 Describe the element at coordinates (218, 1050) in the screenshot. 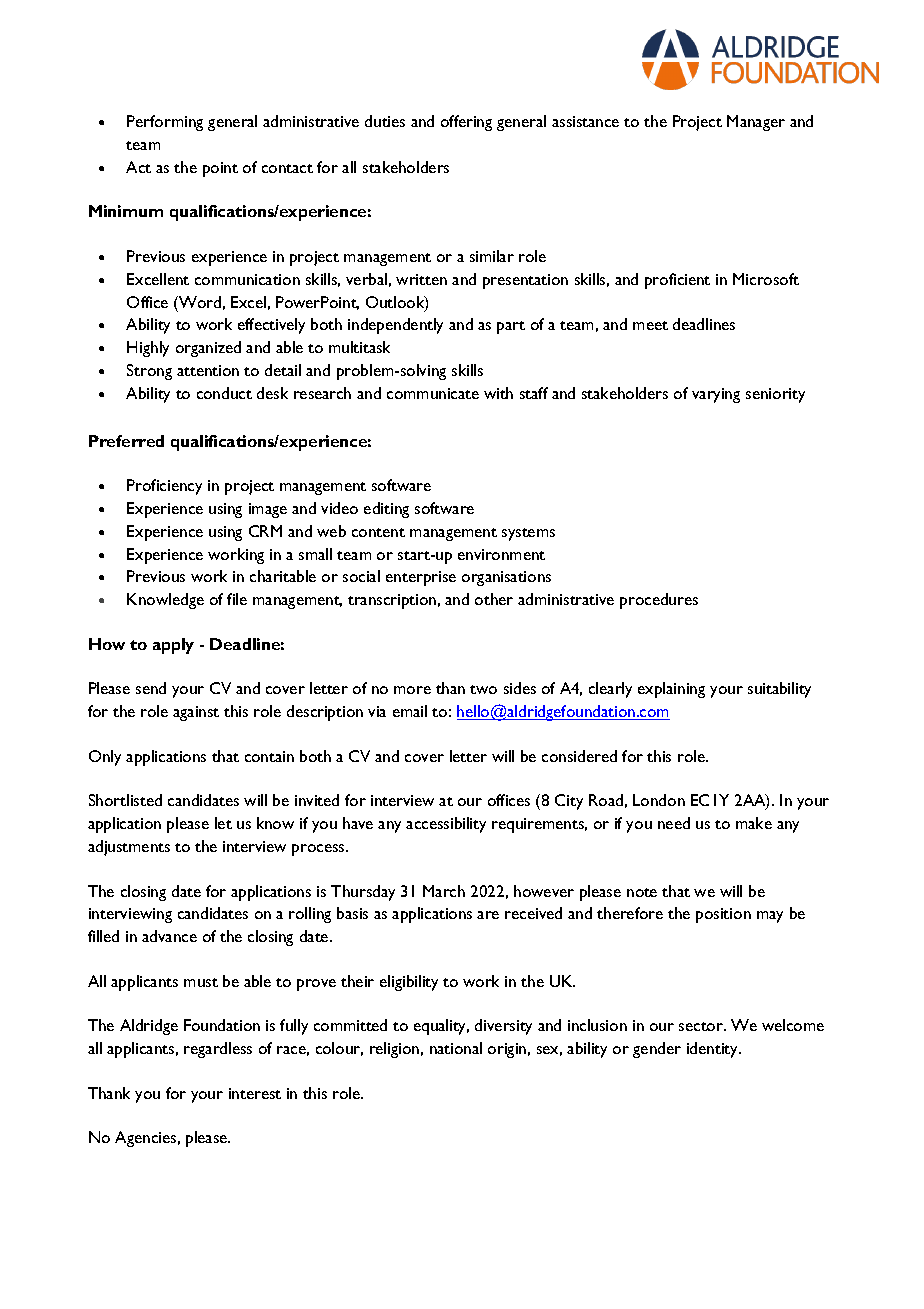

I see `regardless` at that location.
